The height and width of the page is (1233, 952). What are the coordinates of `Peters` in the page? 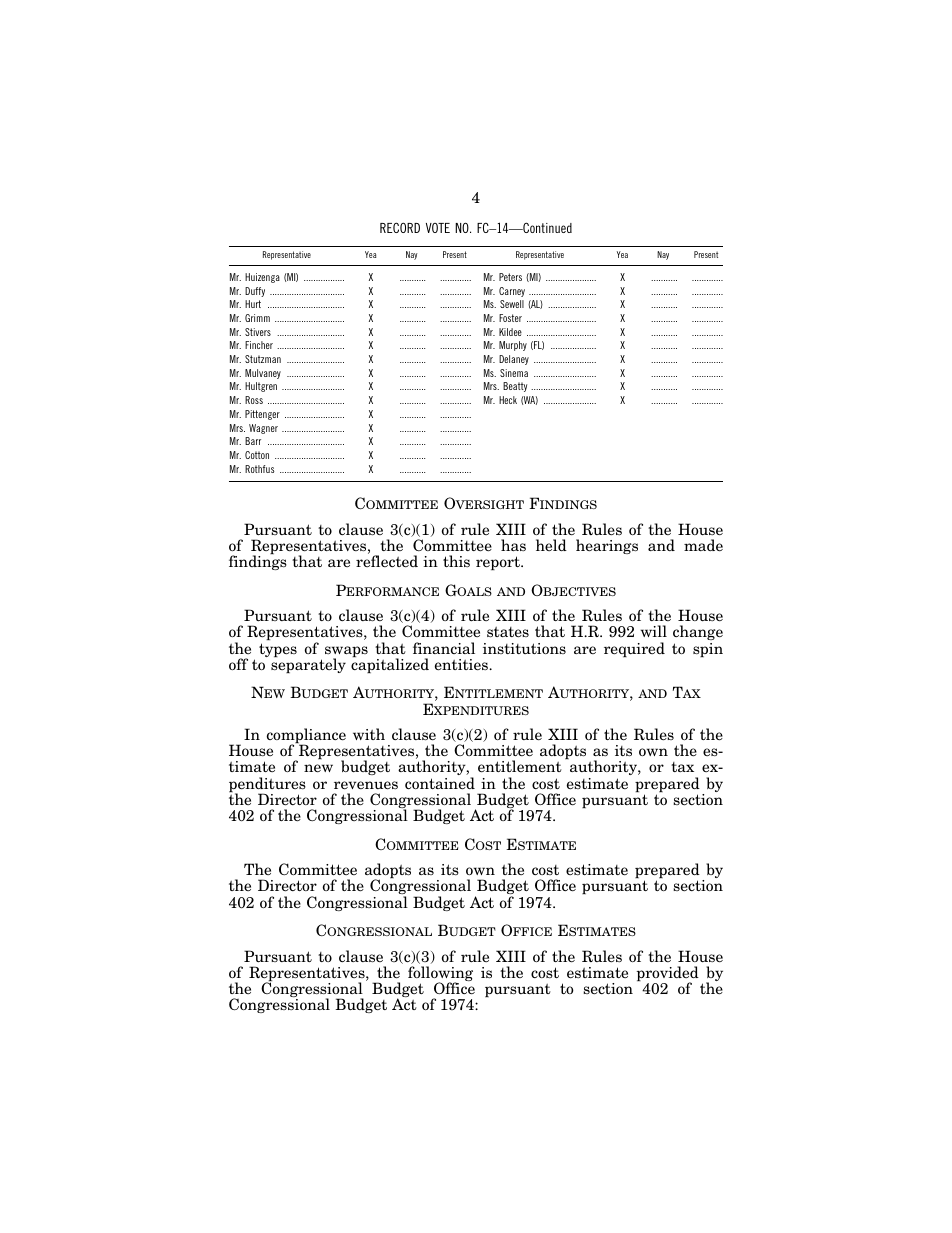 It's located at (510, 277).
